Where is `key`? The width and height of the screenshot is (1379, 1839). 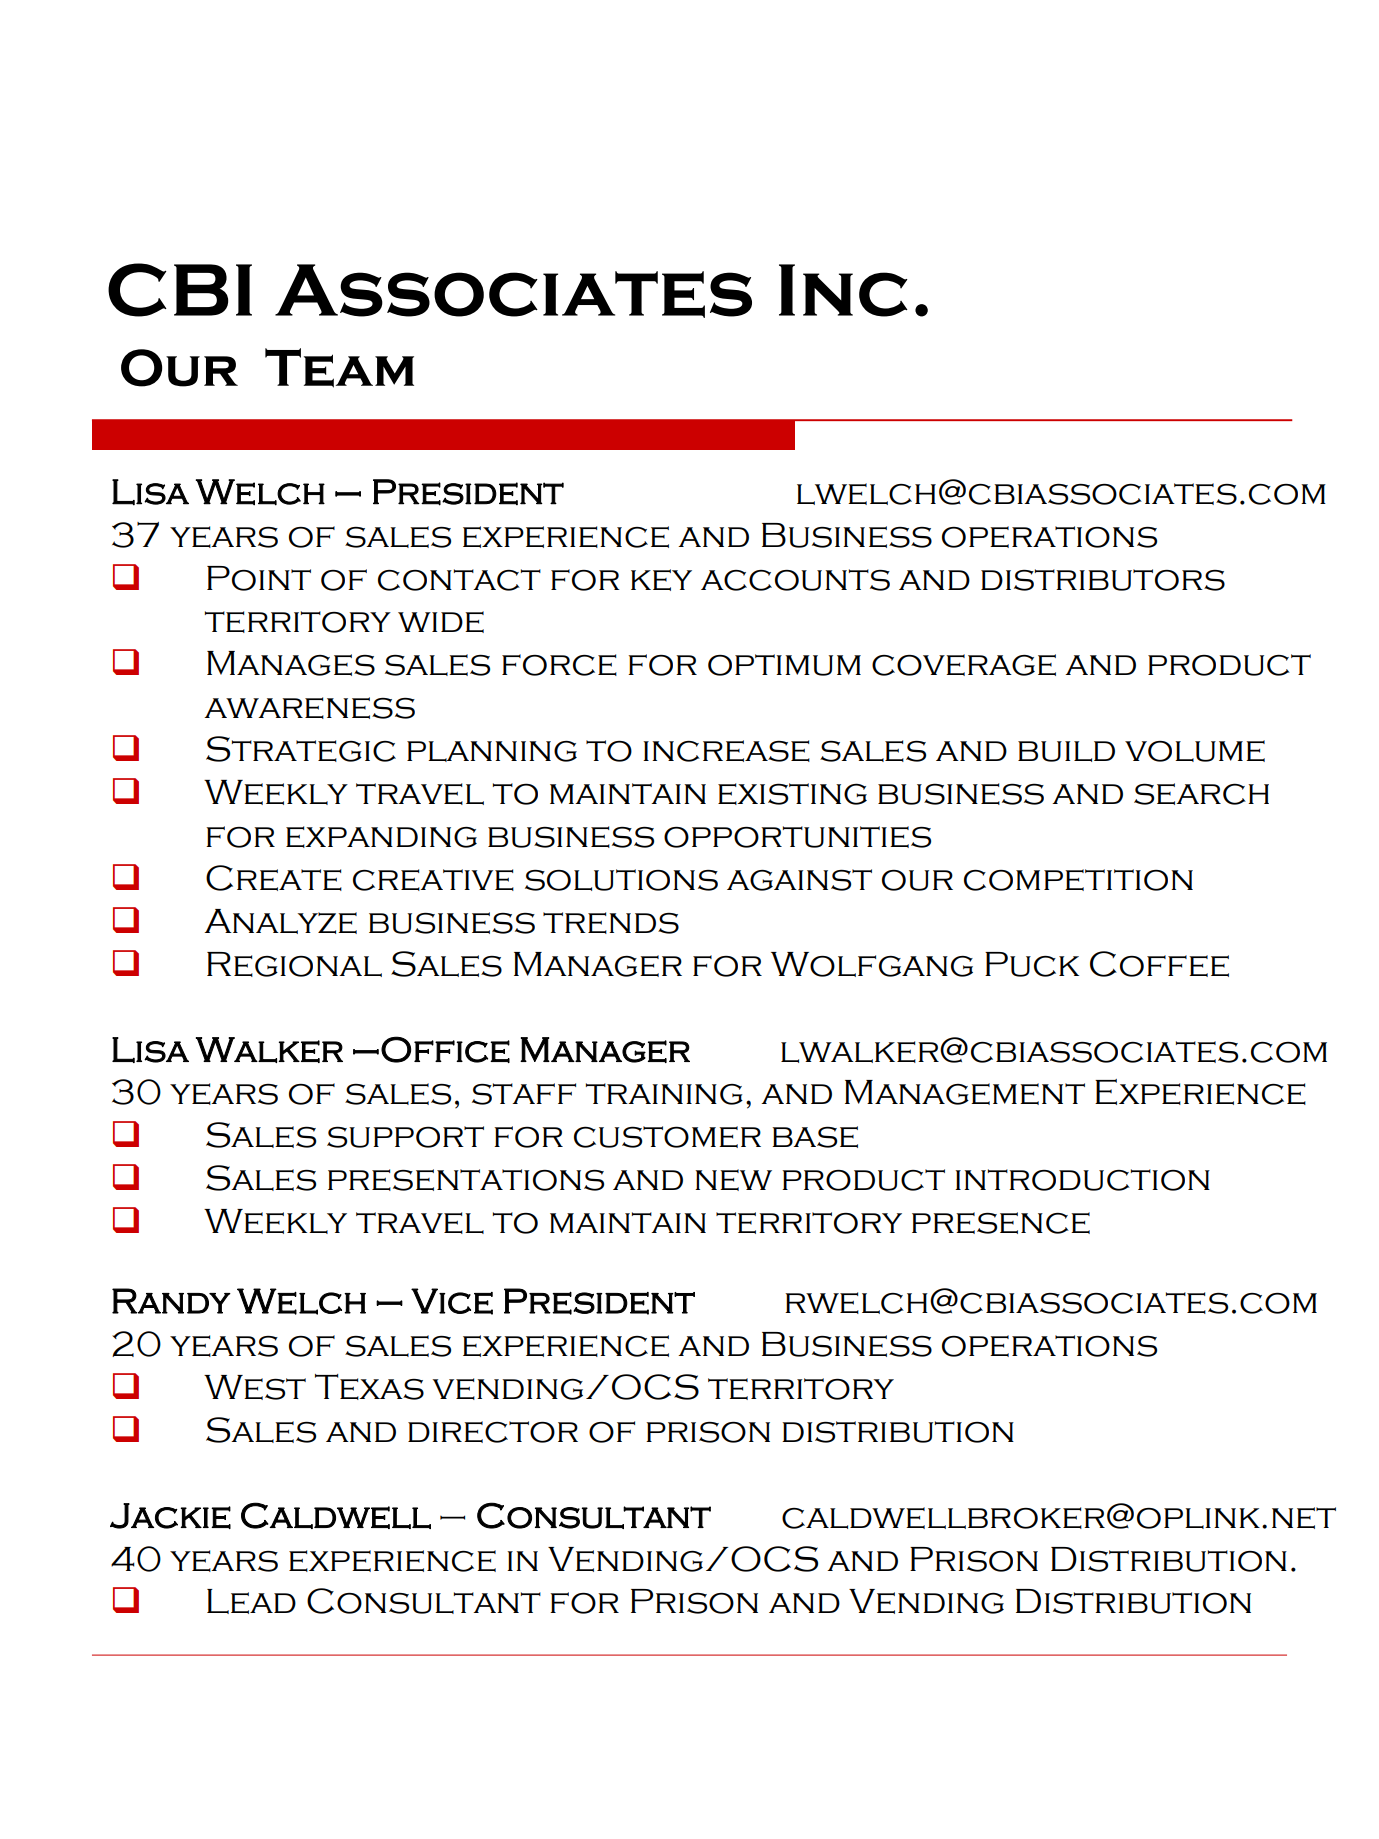
key is located at coordinates (661, 580).
